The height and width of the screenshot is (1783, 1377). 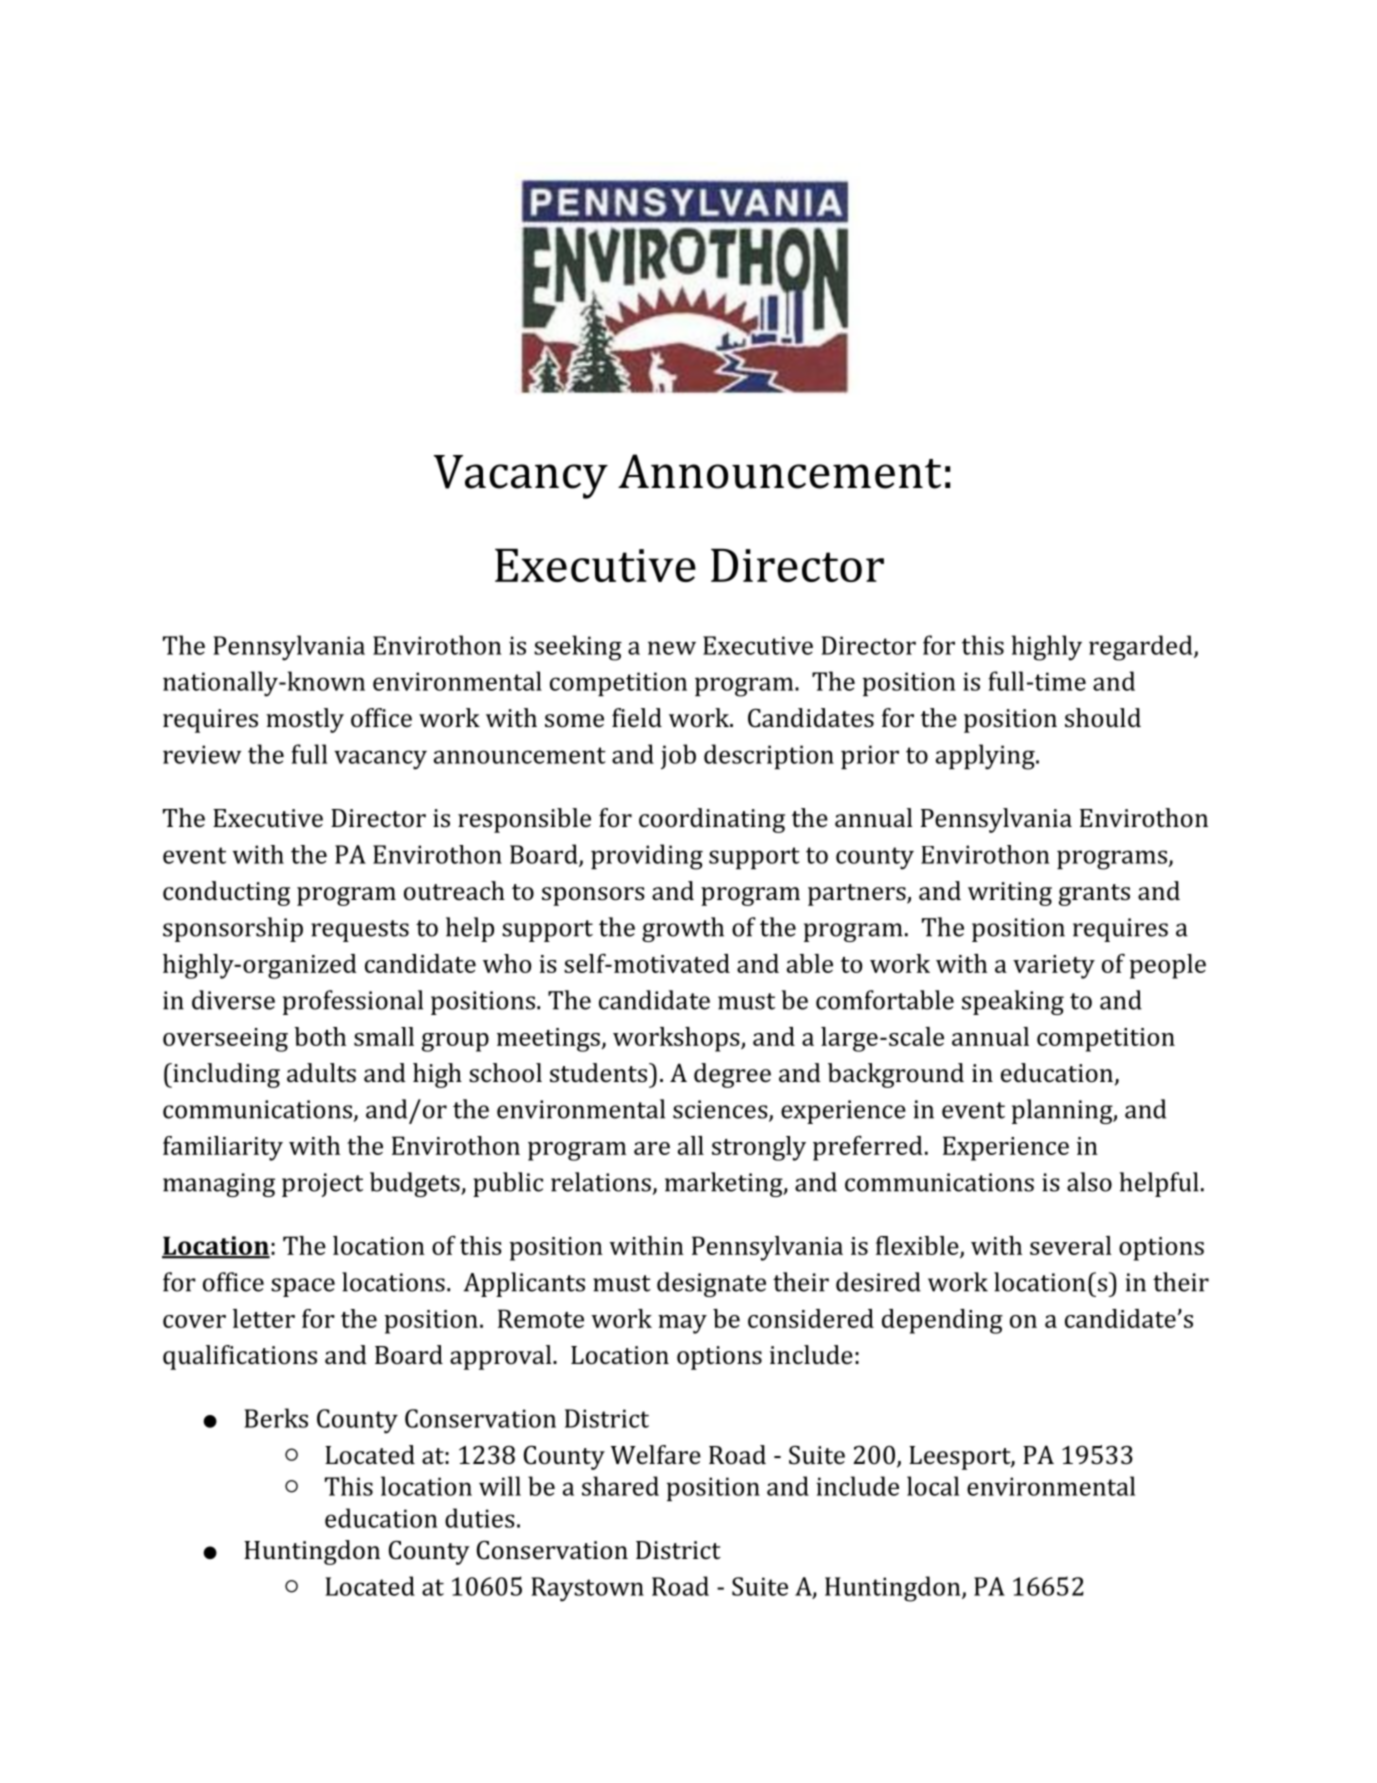 What do you see at coordinates (732, 1075) in the screenshot?
I see `degree` at bounding box center [732, 1075].
